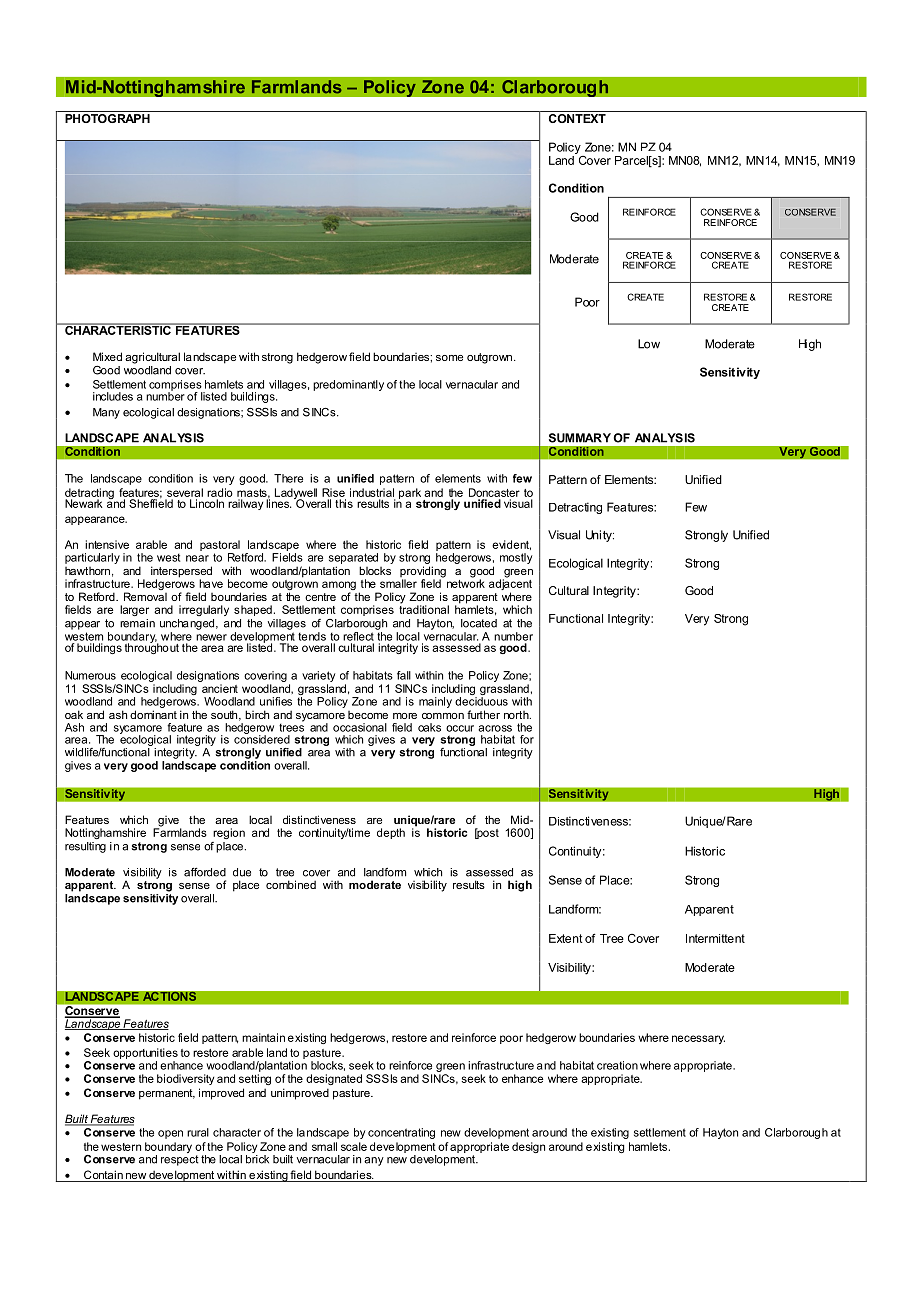 This image has height=1308, width=924. I want to click on region, so click(229, 833).
